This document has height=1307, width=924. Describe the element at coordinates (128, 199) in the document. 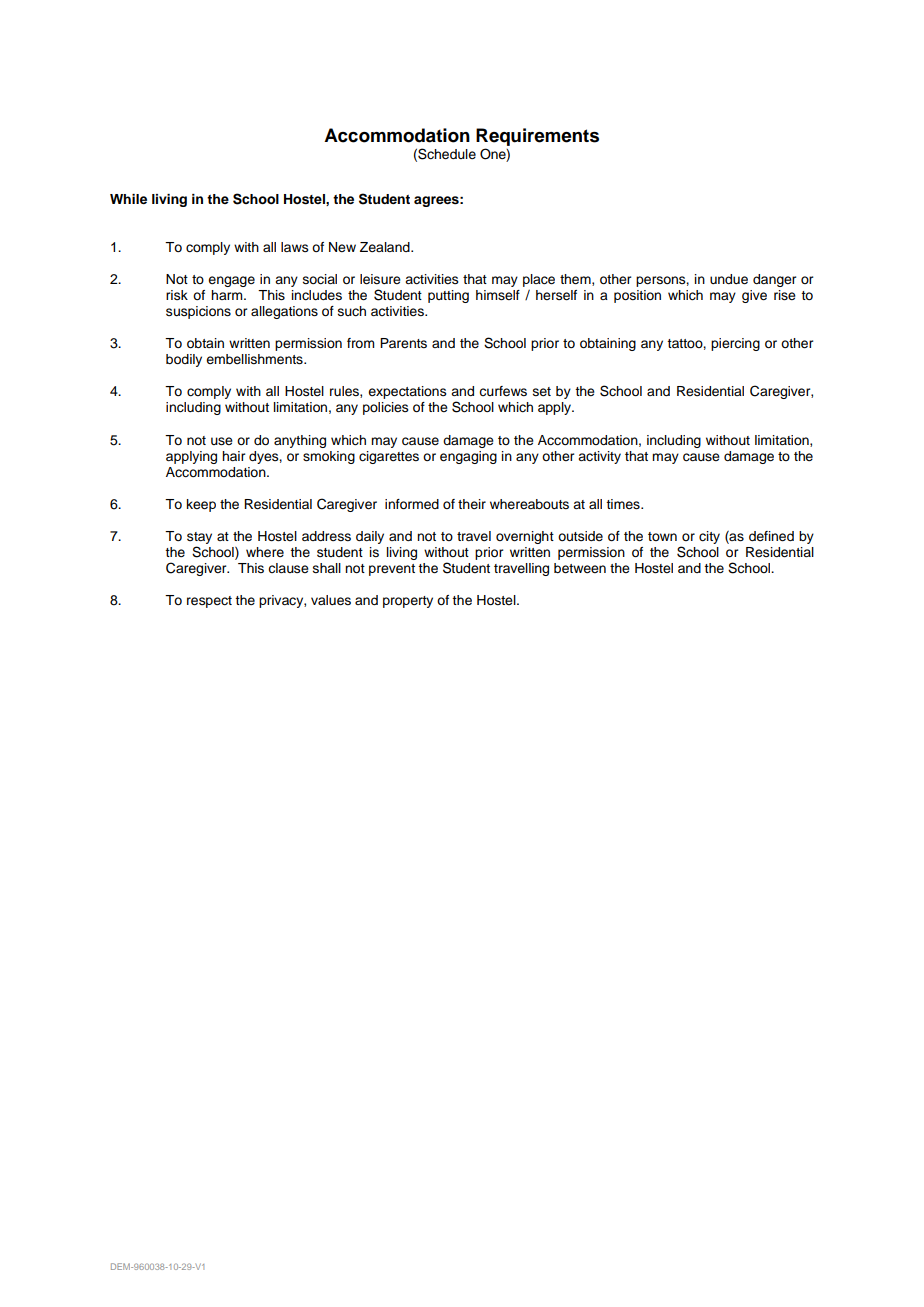

I see `While` at that location.
